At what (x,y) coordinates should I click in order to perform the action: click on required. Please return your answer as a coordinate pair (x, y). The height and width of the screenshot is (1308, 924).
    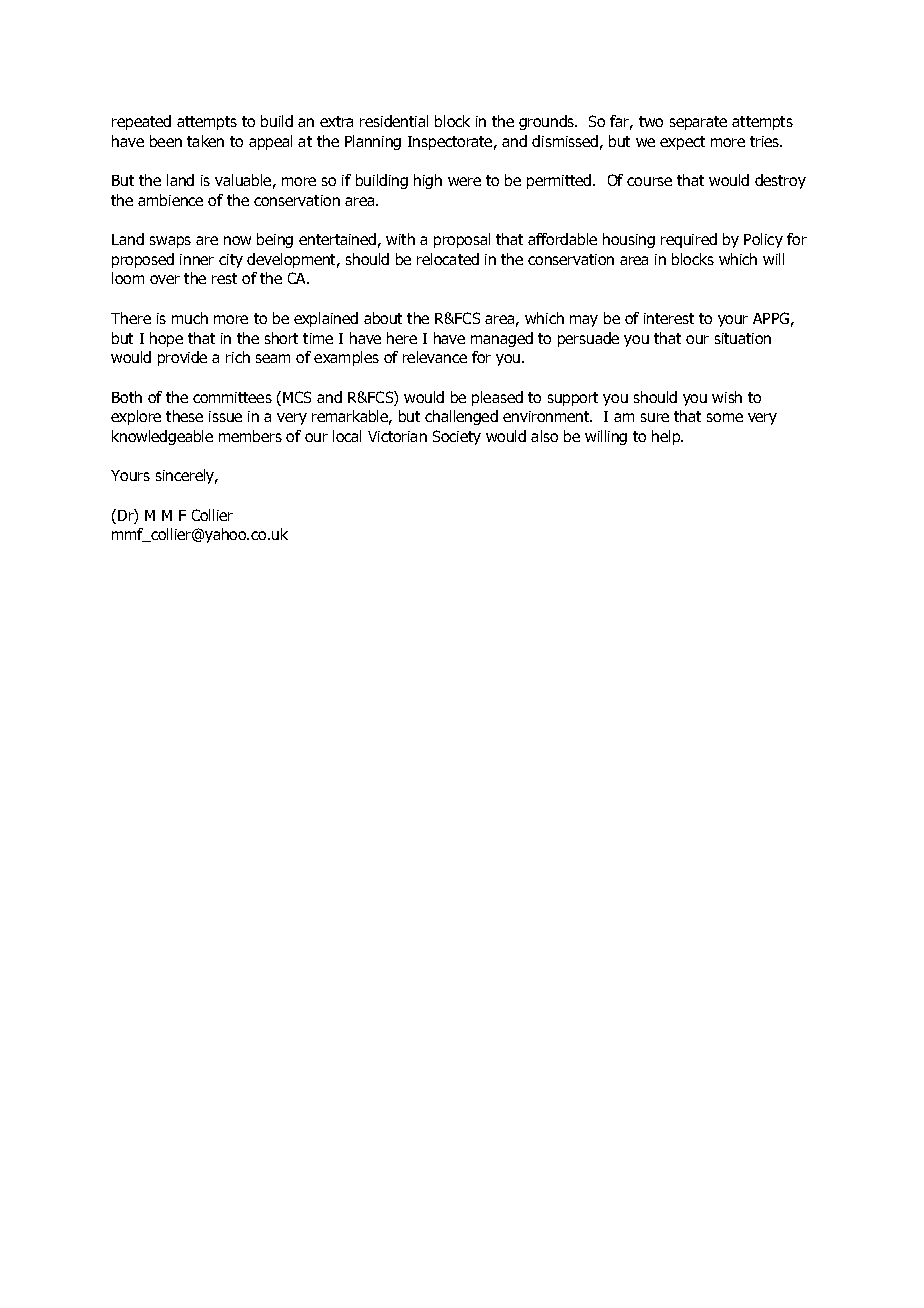
    Looking at the image, I should click on (689, 240).
